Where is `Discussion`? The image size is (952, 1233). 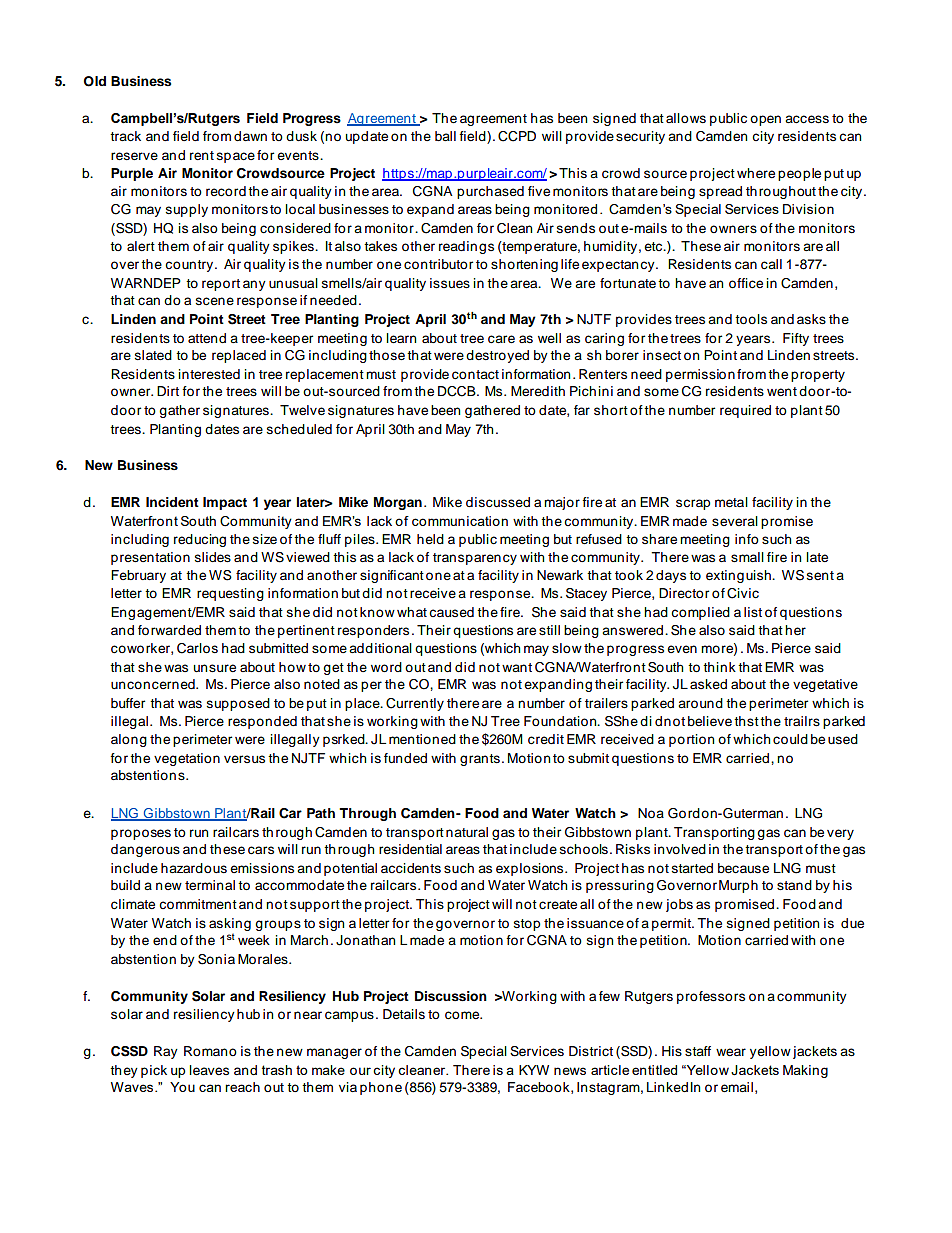 Discussion is located at coordinates (451, 996).
